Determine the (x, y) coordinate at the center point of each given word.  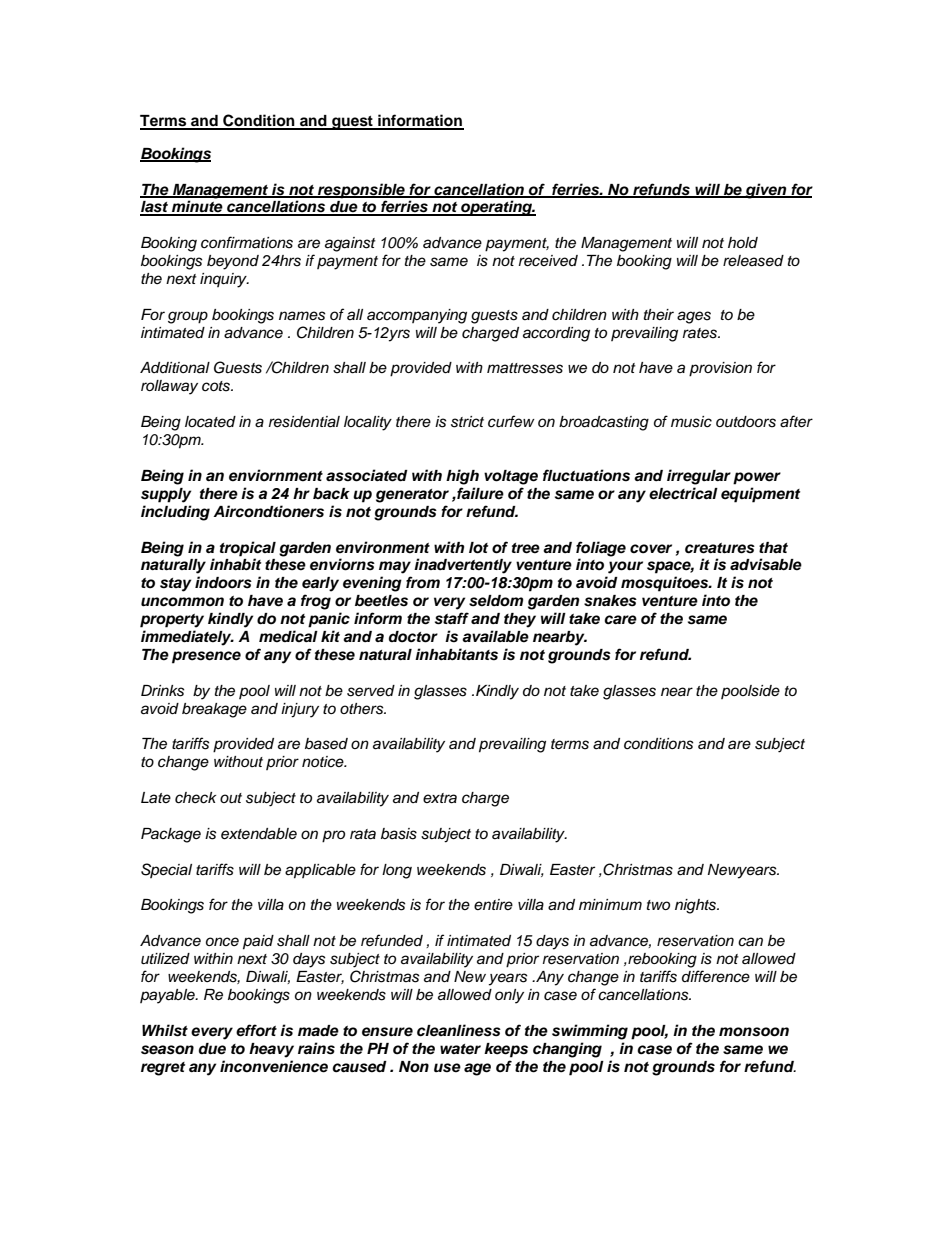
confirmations (247, 242)
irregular (699, 477)
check (195, 798)
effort (256, 1030)
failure (479, 493)
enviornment (276, 475)
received (548, 261)
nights (697, 906)
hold (743, 242)
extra (440, 798)
